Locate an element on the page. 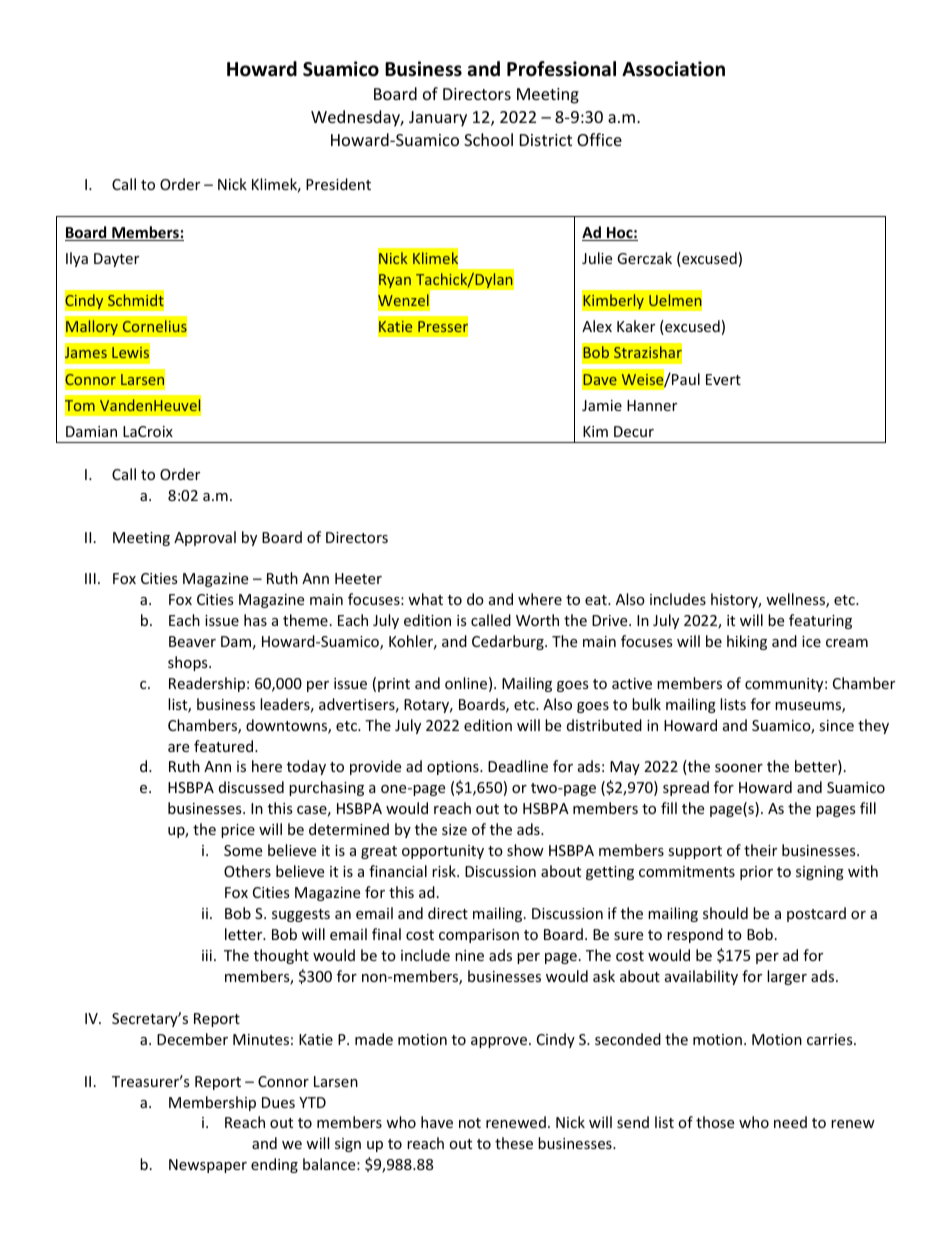  January is located at coordinates (438, 119).
